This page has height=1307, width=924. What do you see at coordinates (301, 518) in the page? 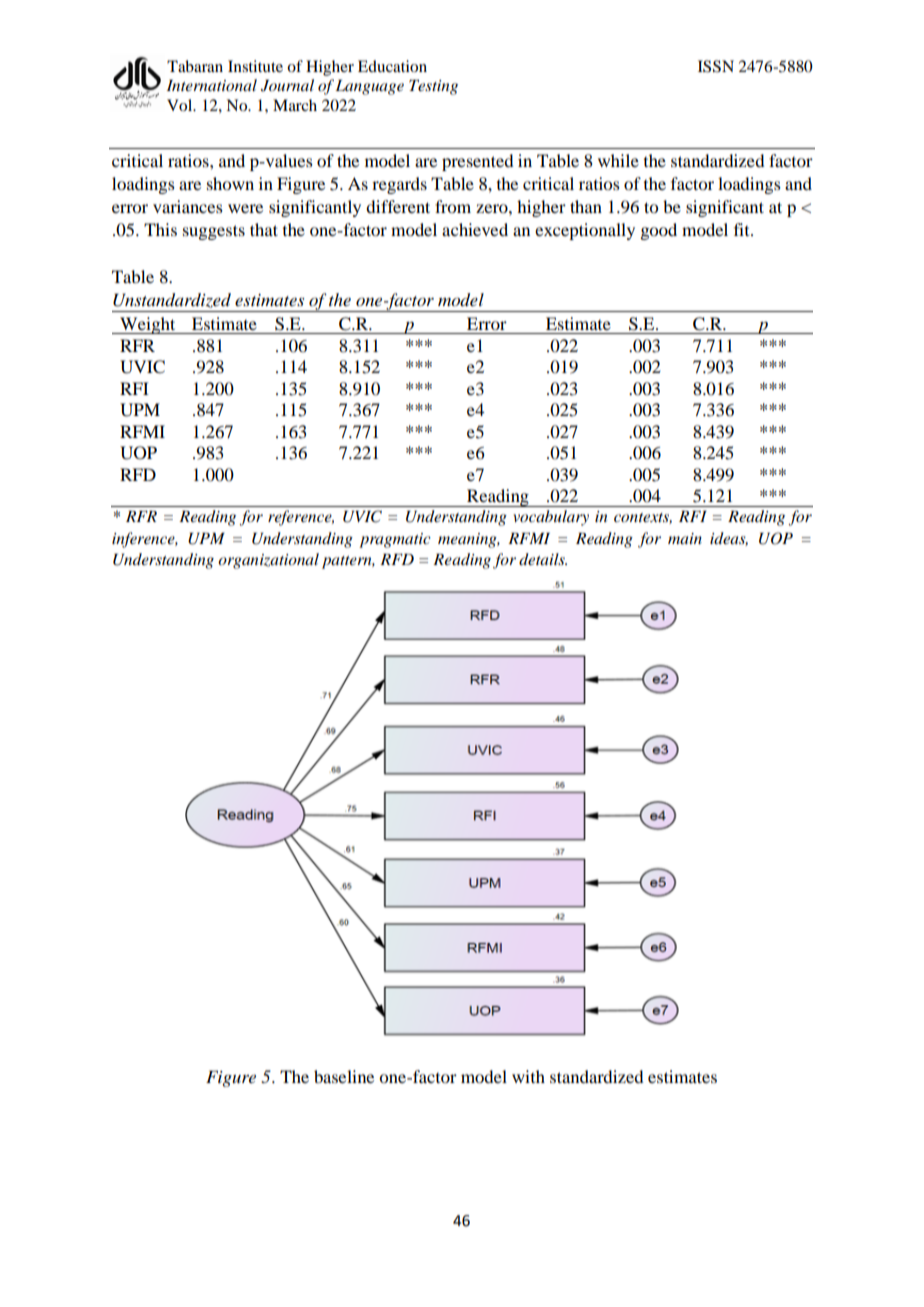
I see `reference` at bounding box center [301, 518].
